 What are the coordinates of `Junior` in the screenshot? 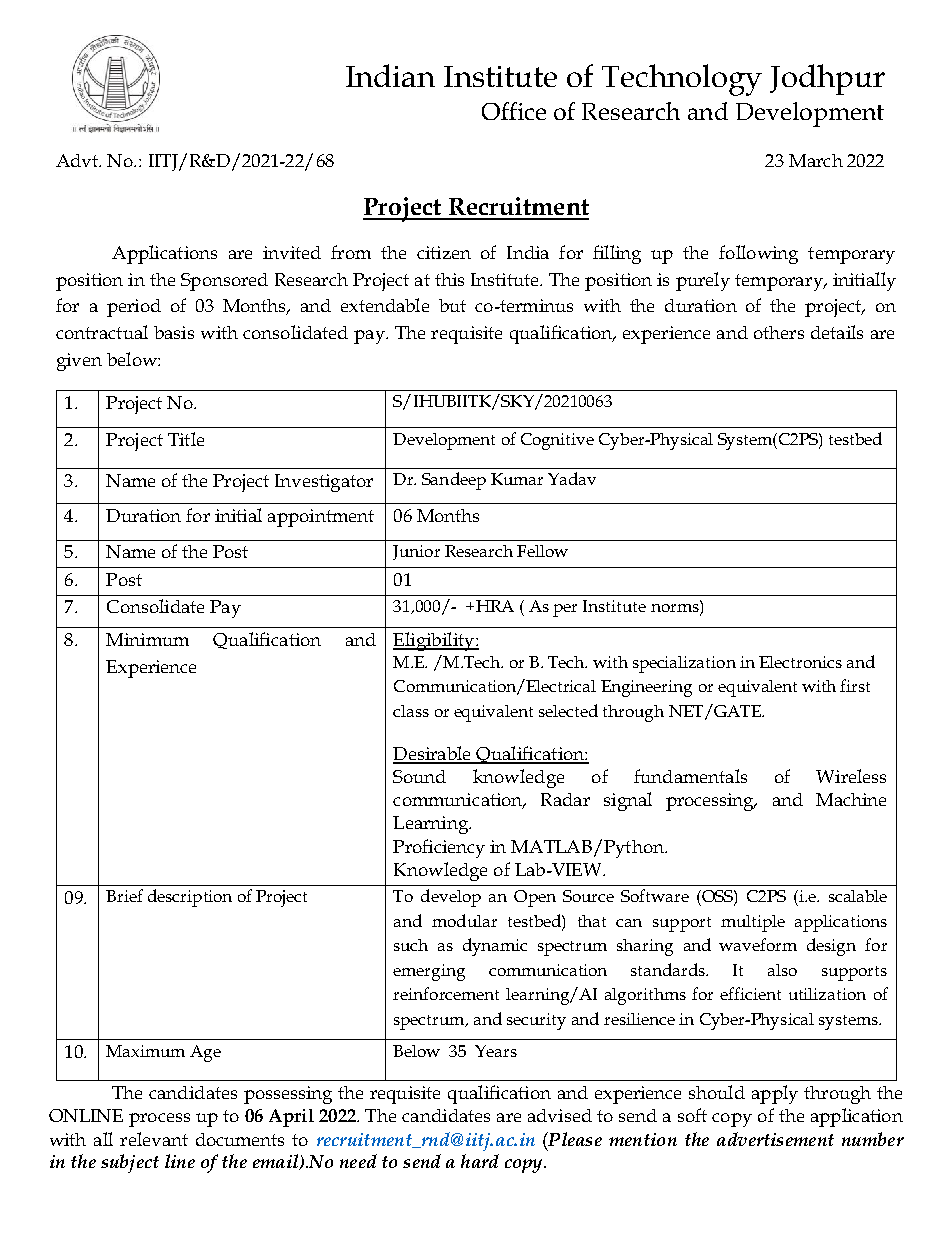 It's located at (416, 552).
